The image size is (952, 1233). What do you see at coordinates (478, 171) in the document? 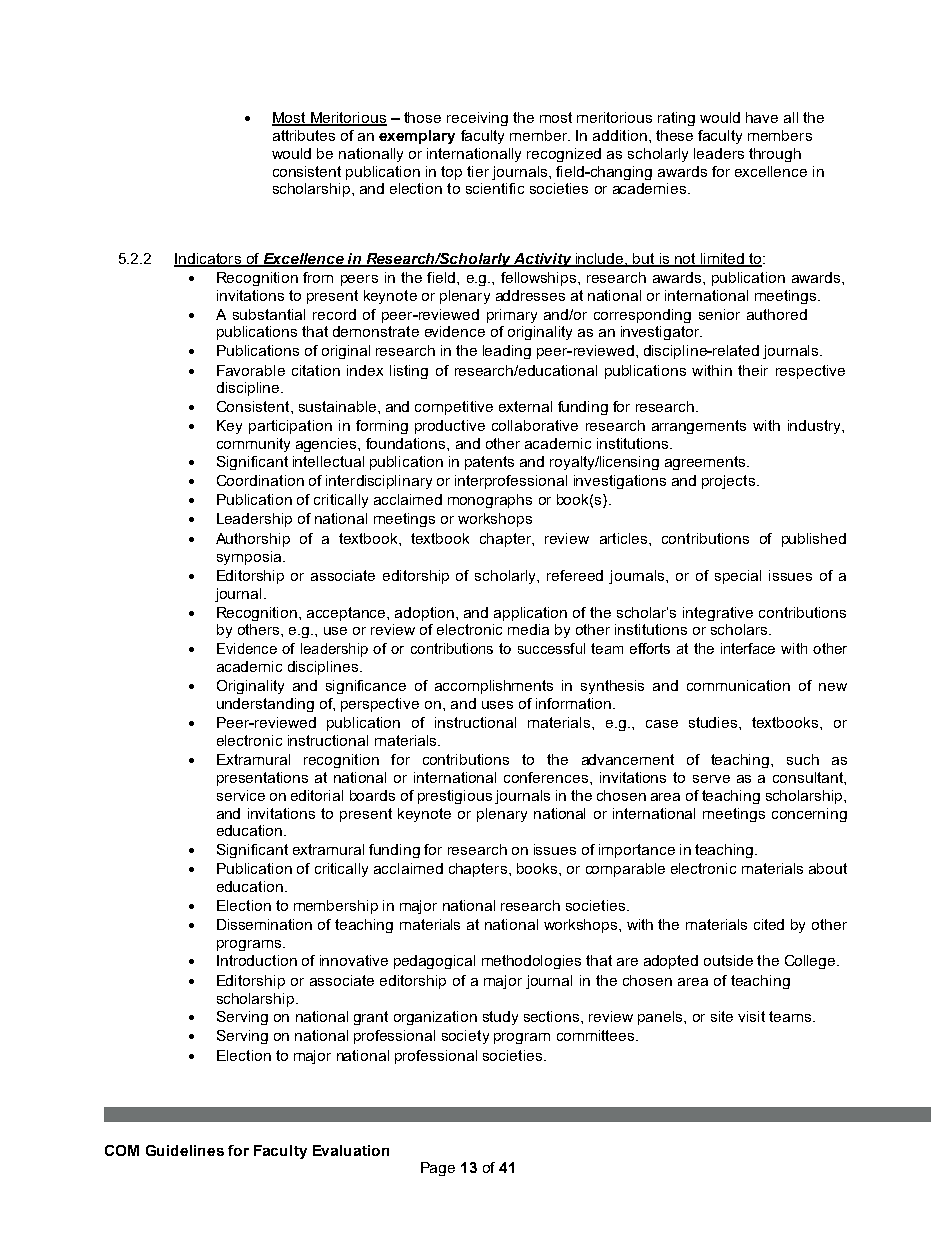
I see `tier` at bounding box center [478, 171].
